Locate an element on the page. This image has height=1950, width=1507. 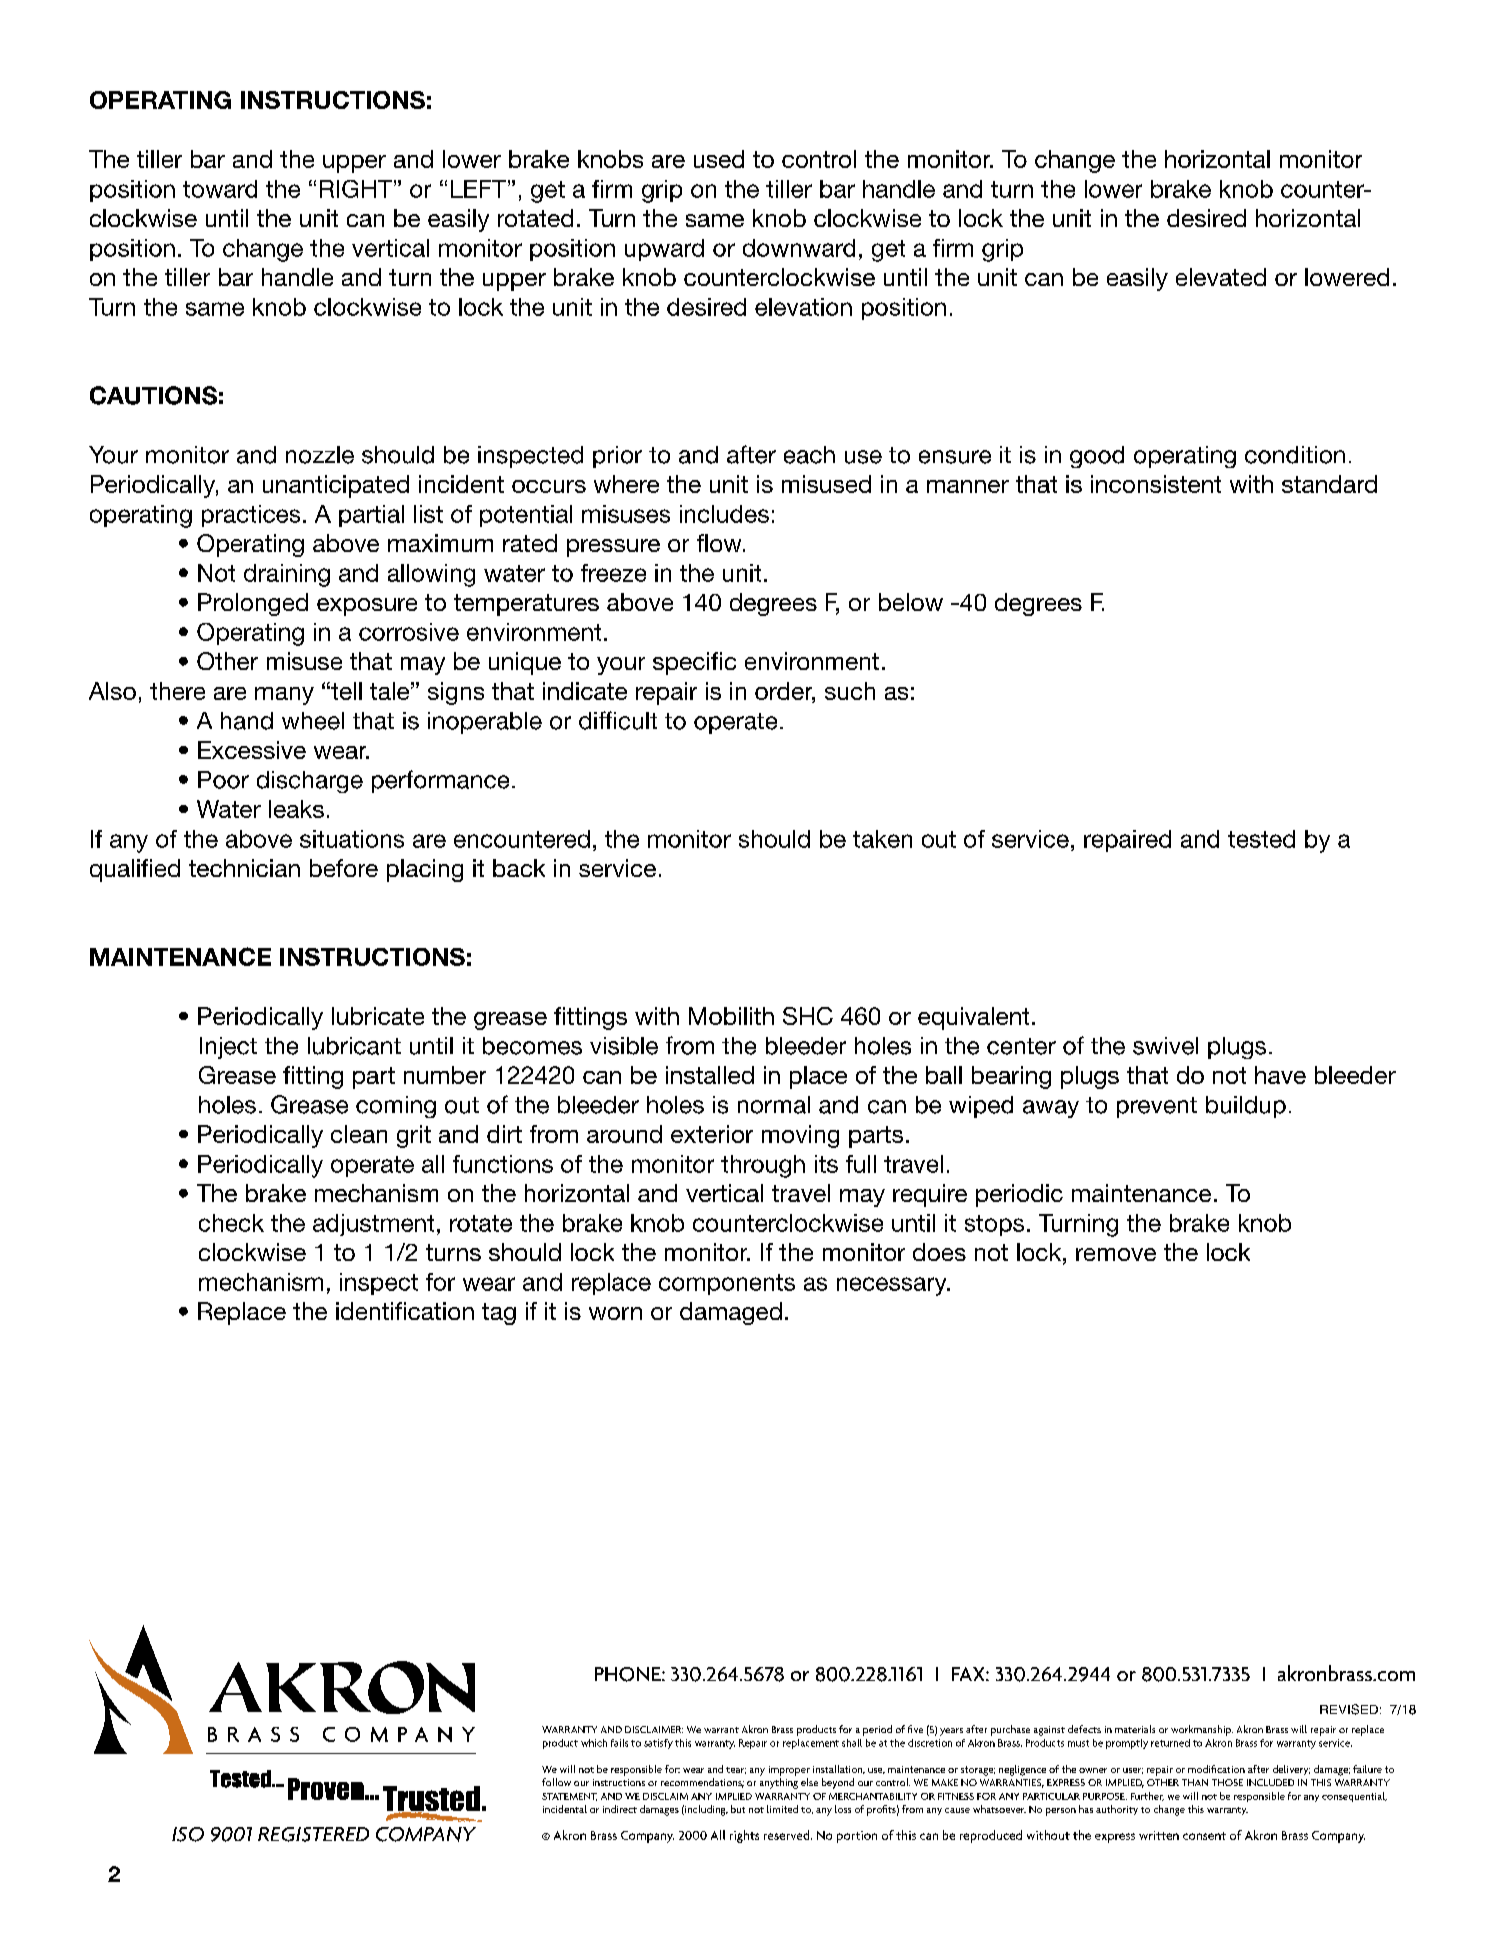
Prolonged is located at coordinates (253, 604).
